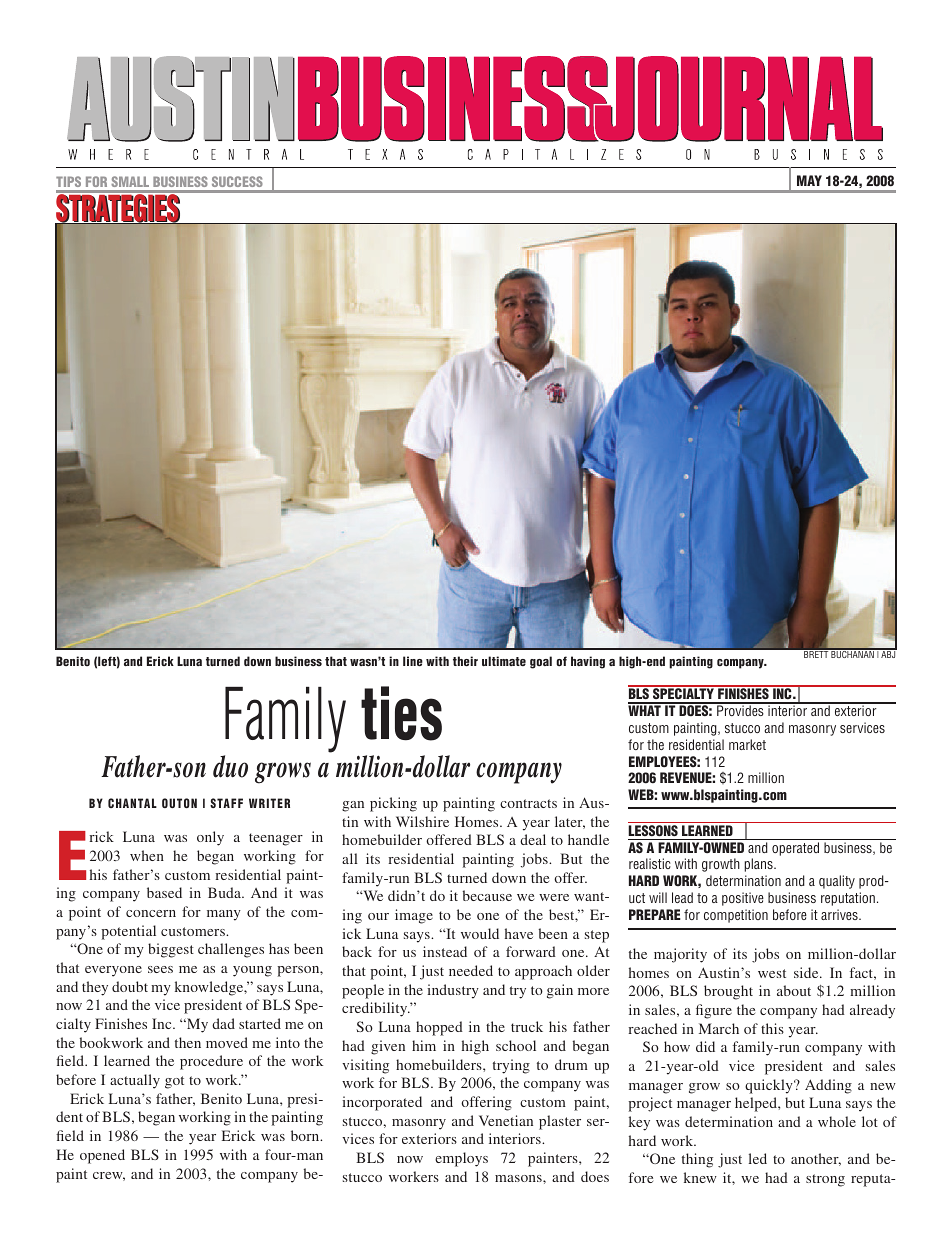 This screenshot has height=1233, width=952. Describe the element at coordinates (533, 839) in the screenshot. I see `deal` at that location.
